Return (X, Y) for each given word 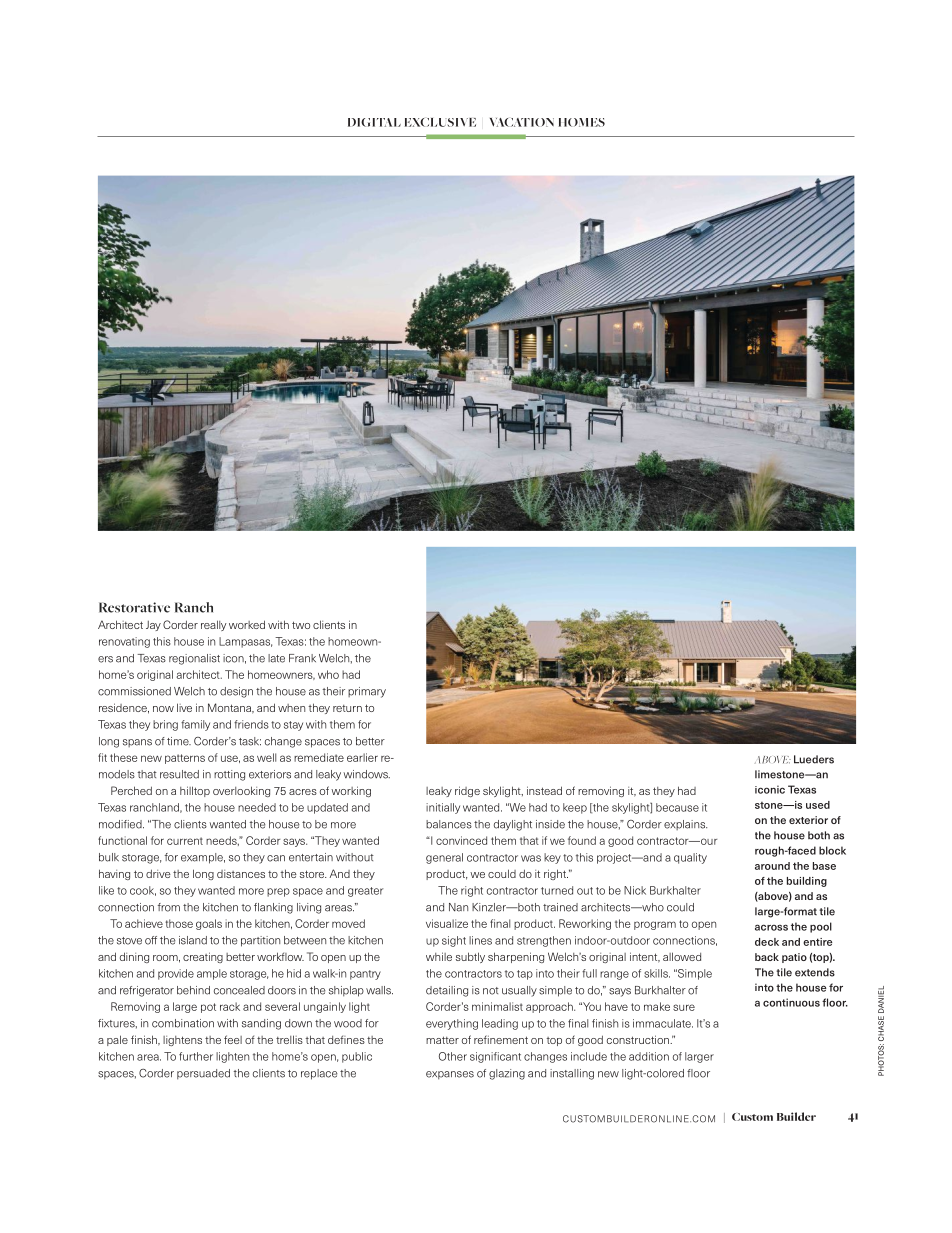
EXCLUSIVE (440, 122)
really (214, 625)
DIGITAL (374, 122)
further (196, 1056)
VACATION (522, 122)
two (301, 625)
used (818, 805)
